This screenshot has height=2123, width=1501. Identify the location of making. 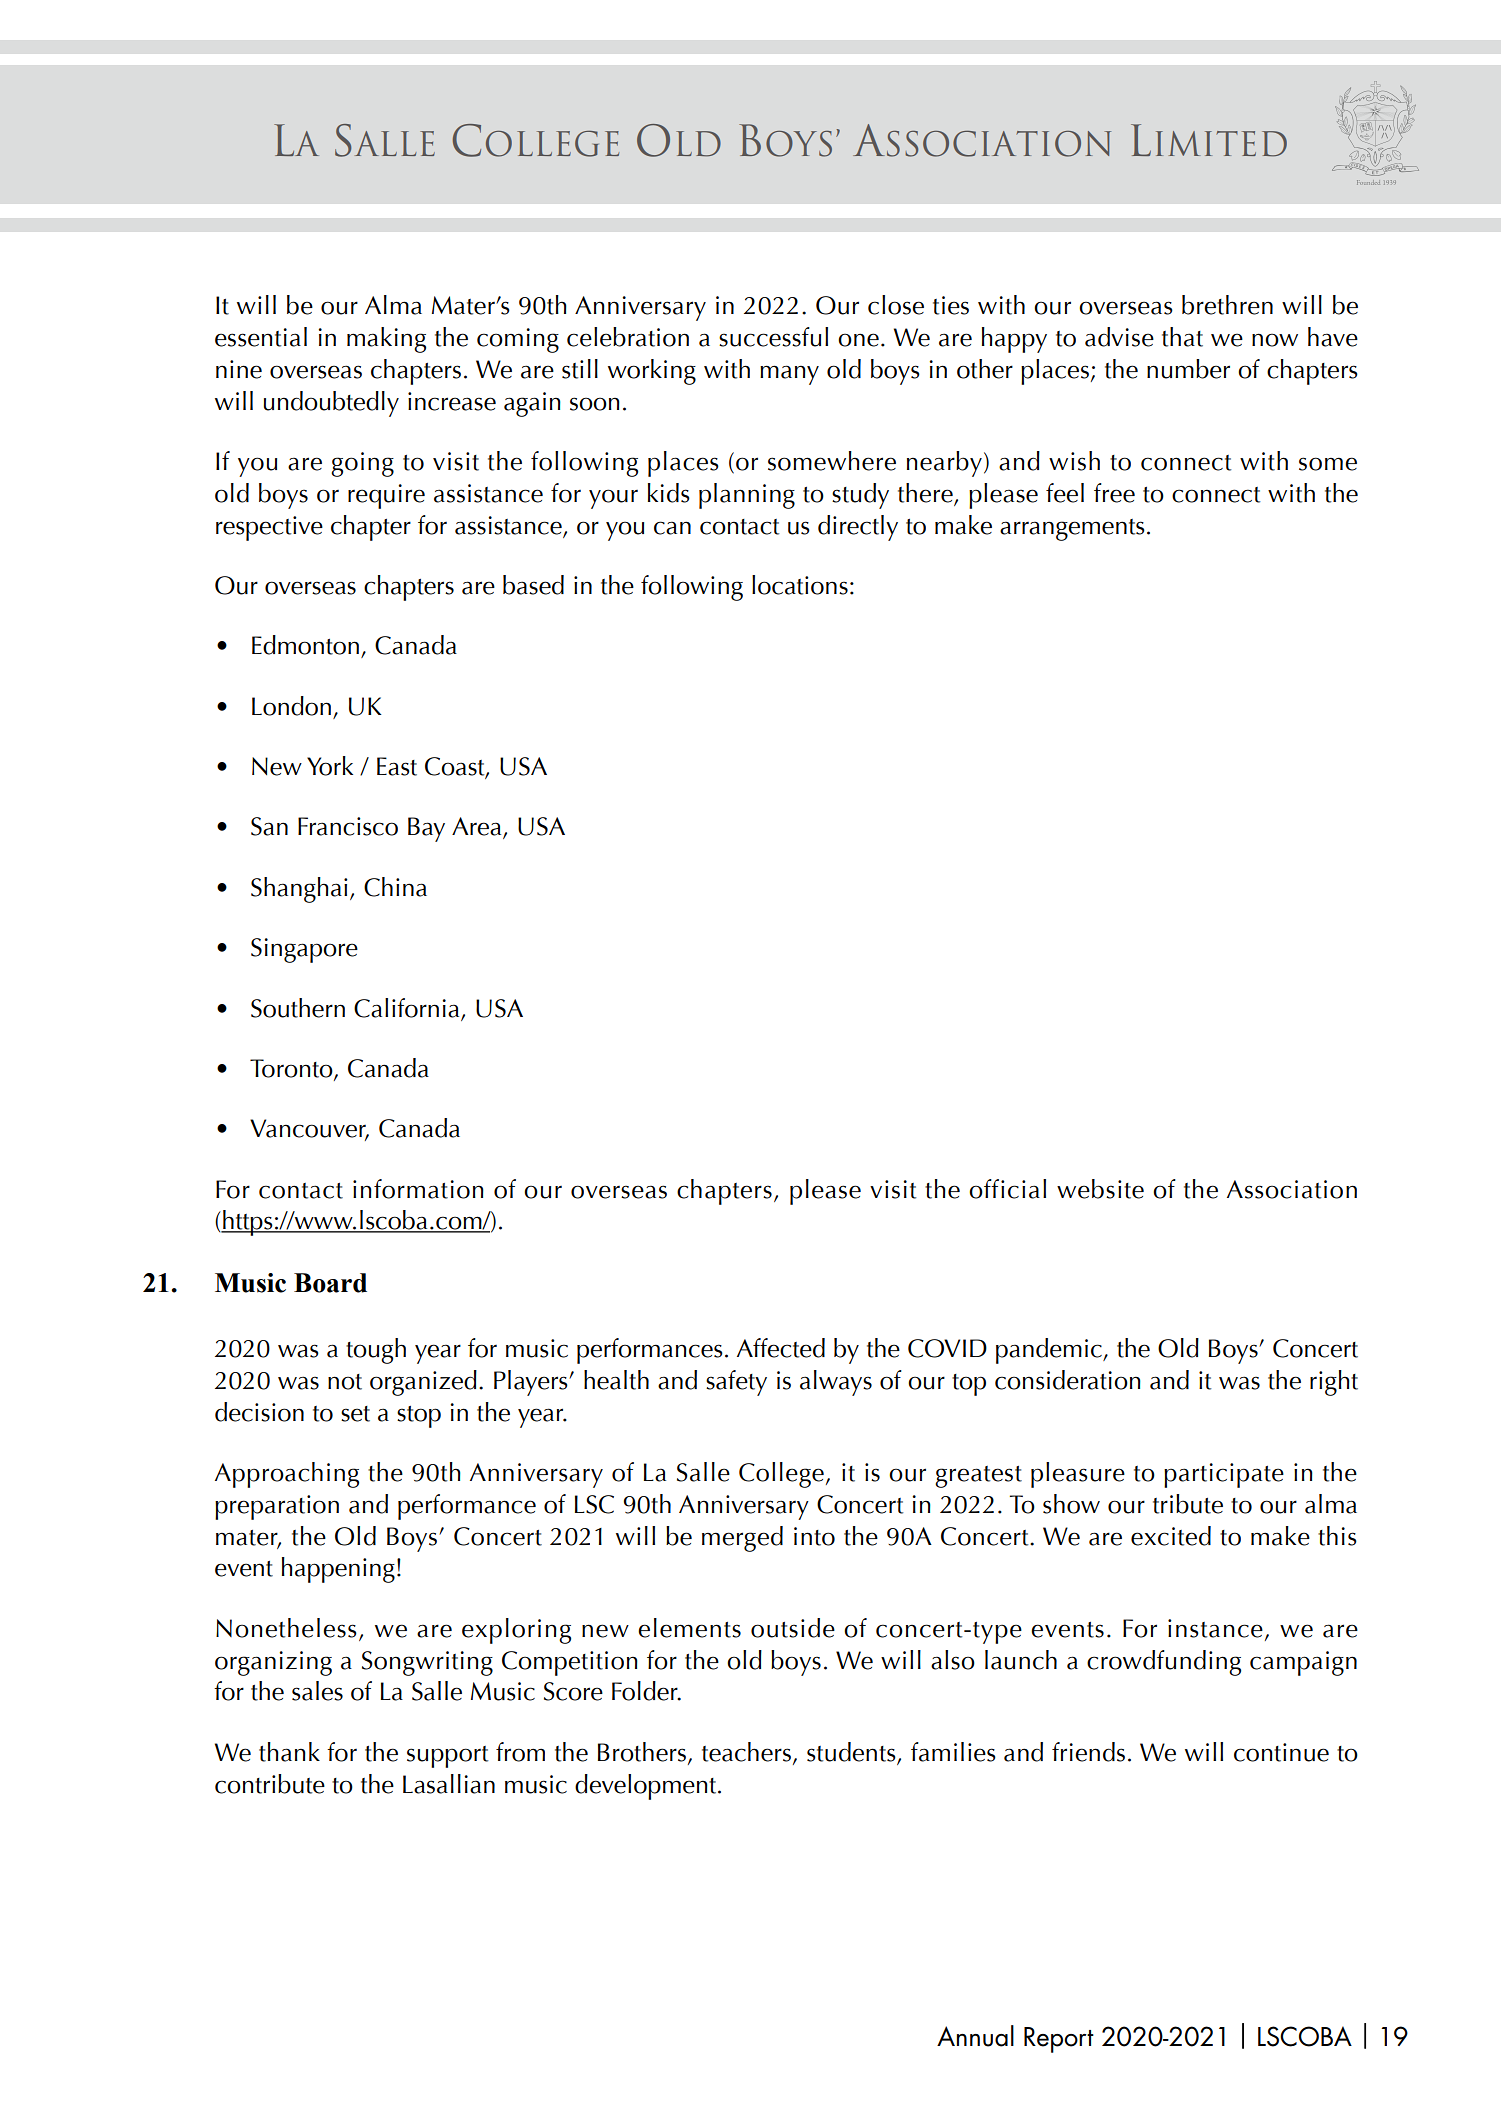
(386, 340).
